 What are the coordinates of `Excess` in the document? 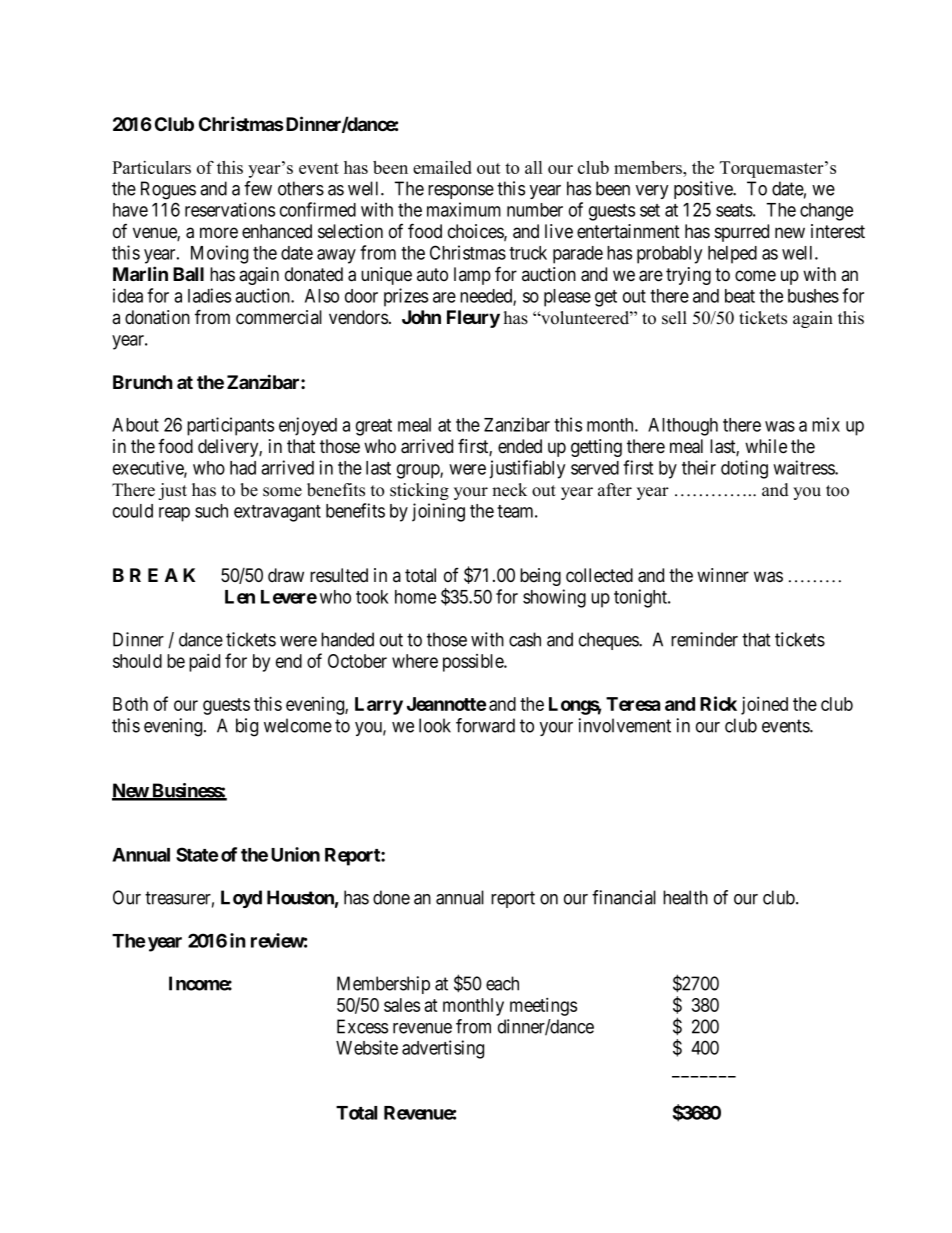 It's located at (362, 1026).
